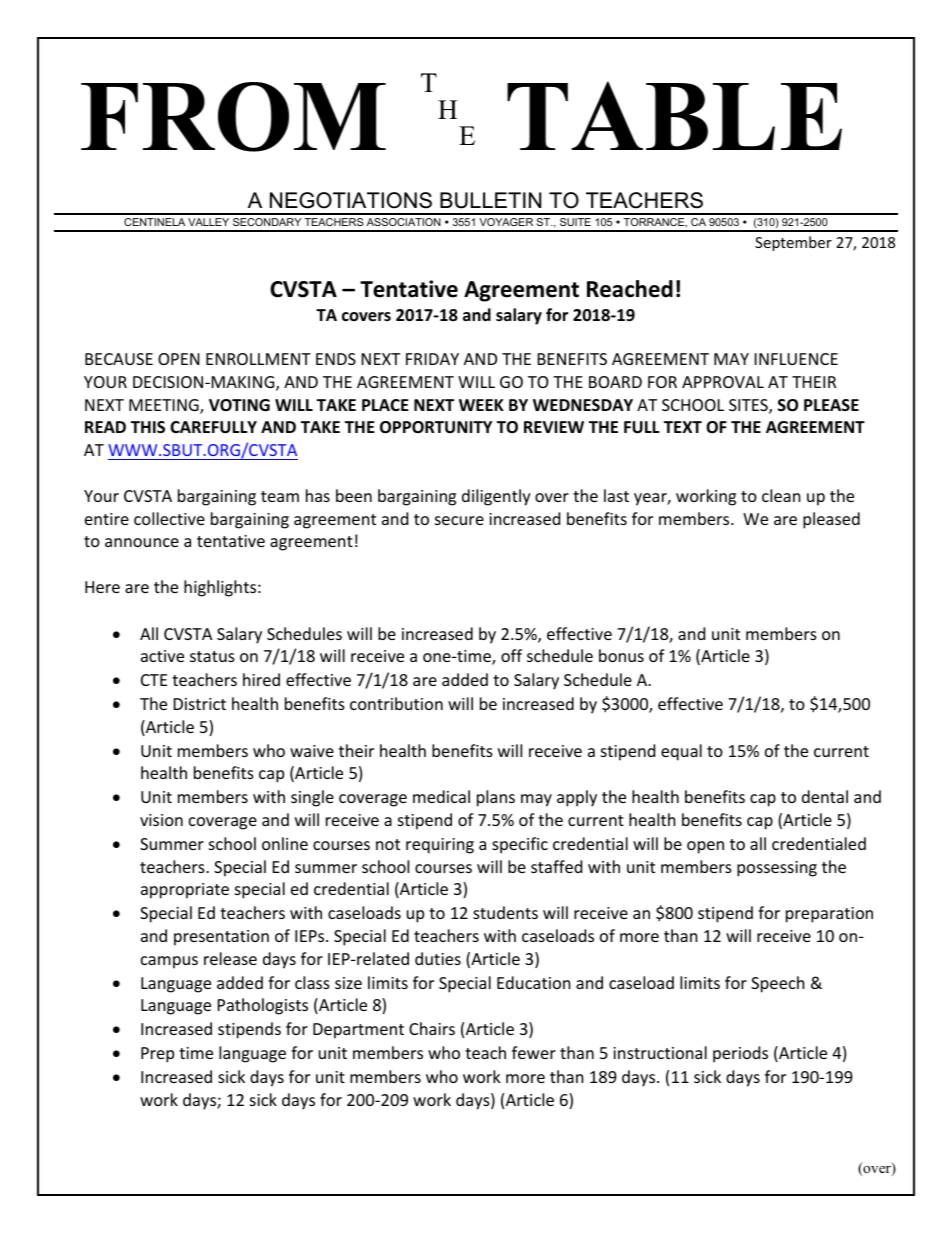 Image resolution: width=952 pixels, height=1233 pixels. What do you see at coordinates (740, 1054) in the screenshot?
I see `periods` at bounding box center [740, 1054].
